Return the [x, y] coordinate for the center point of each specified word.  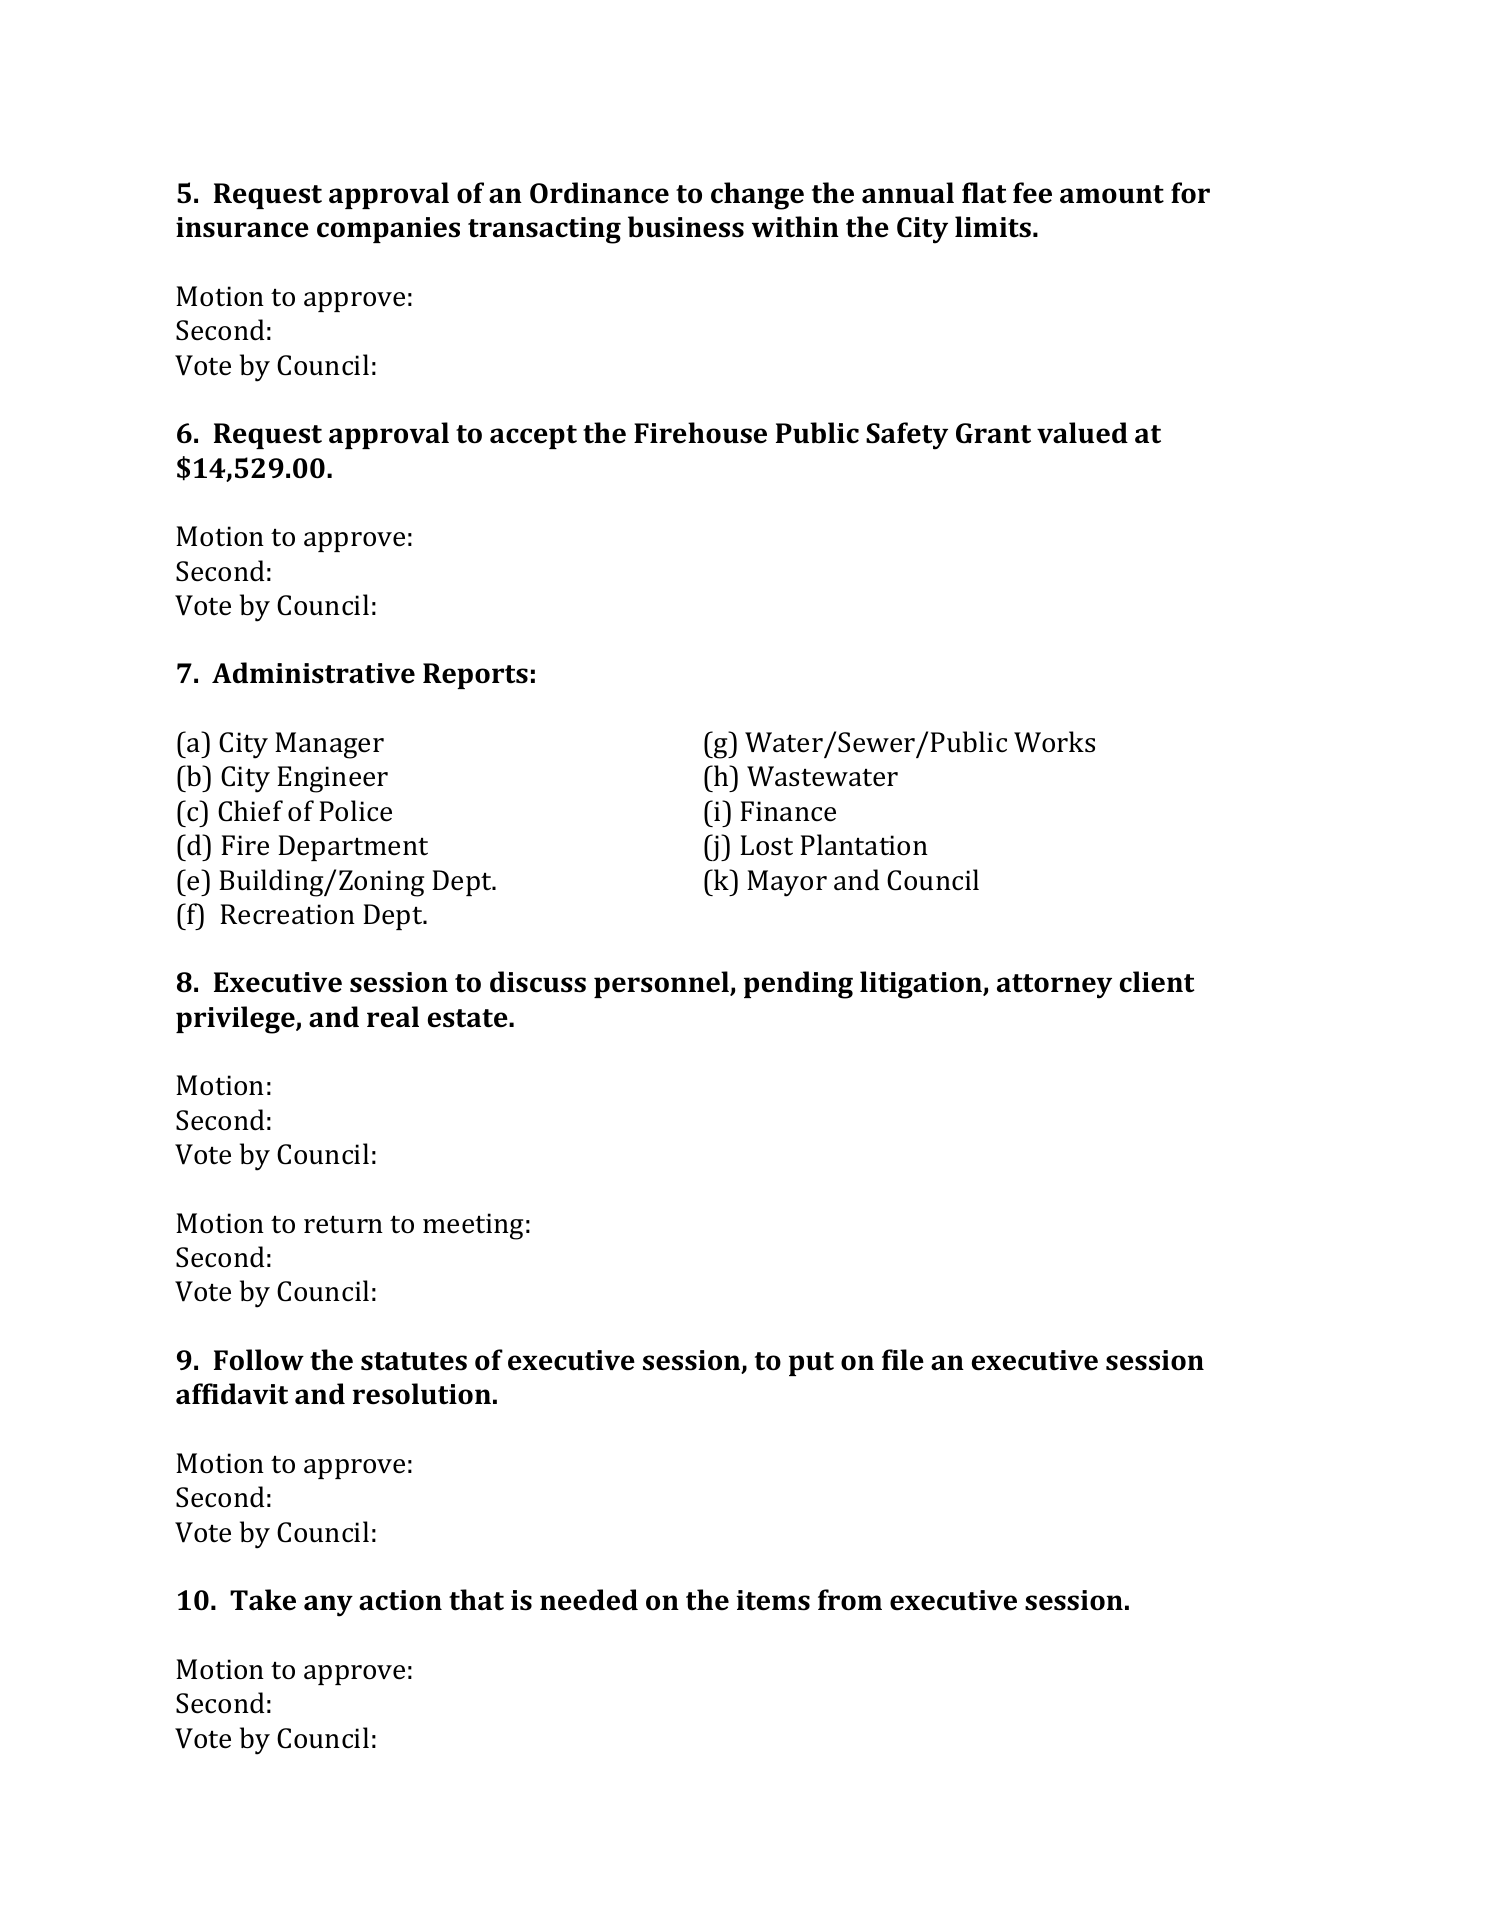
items [773, 1600]
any [328, 1606]
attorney [1054, 986]
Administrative [313, 673]
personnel [662, 984]
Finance [788, 811]
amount [1112, 194]
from [850, 1600]
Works [1054, 742]
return [343, 1225]
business [686, 227]
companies [388, 230]
